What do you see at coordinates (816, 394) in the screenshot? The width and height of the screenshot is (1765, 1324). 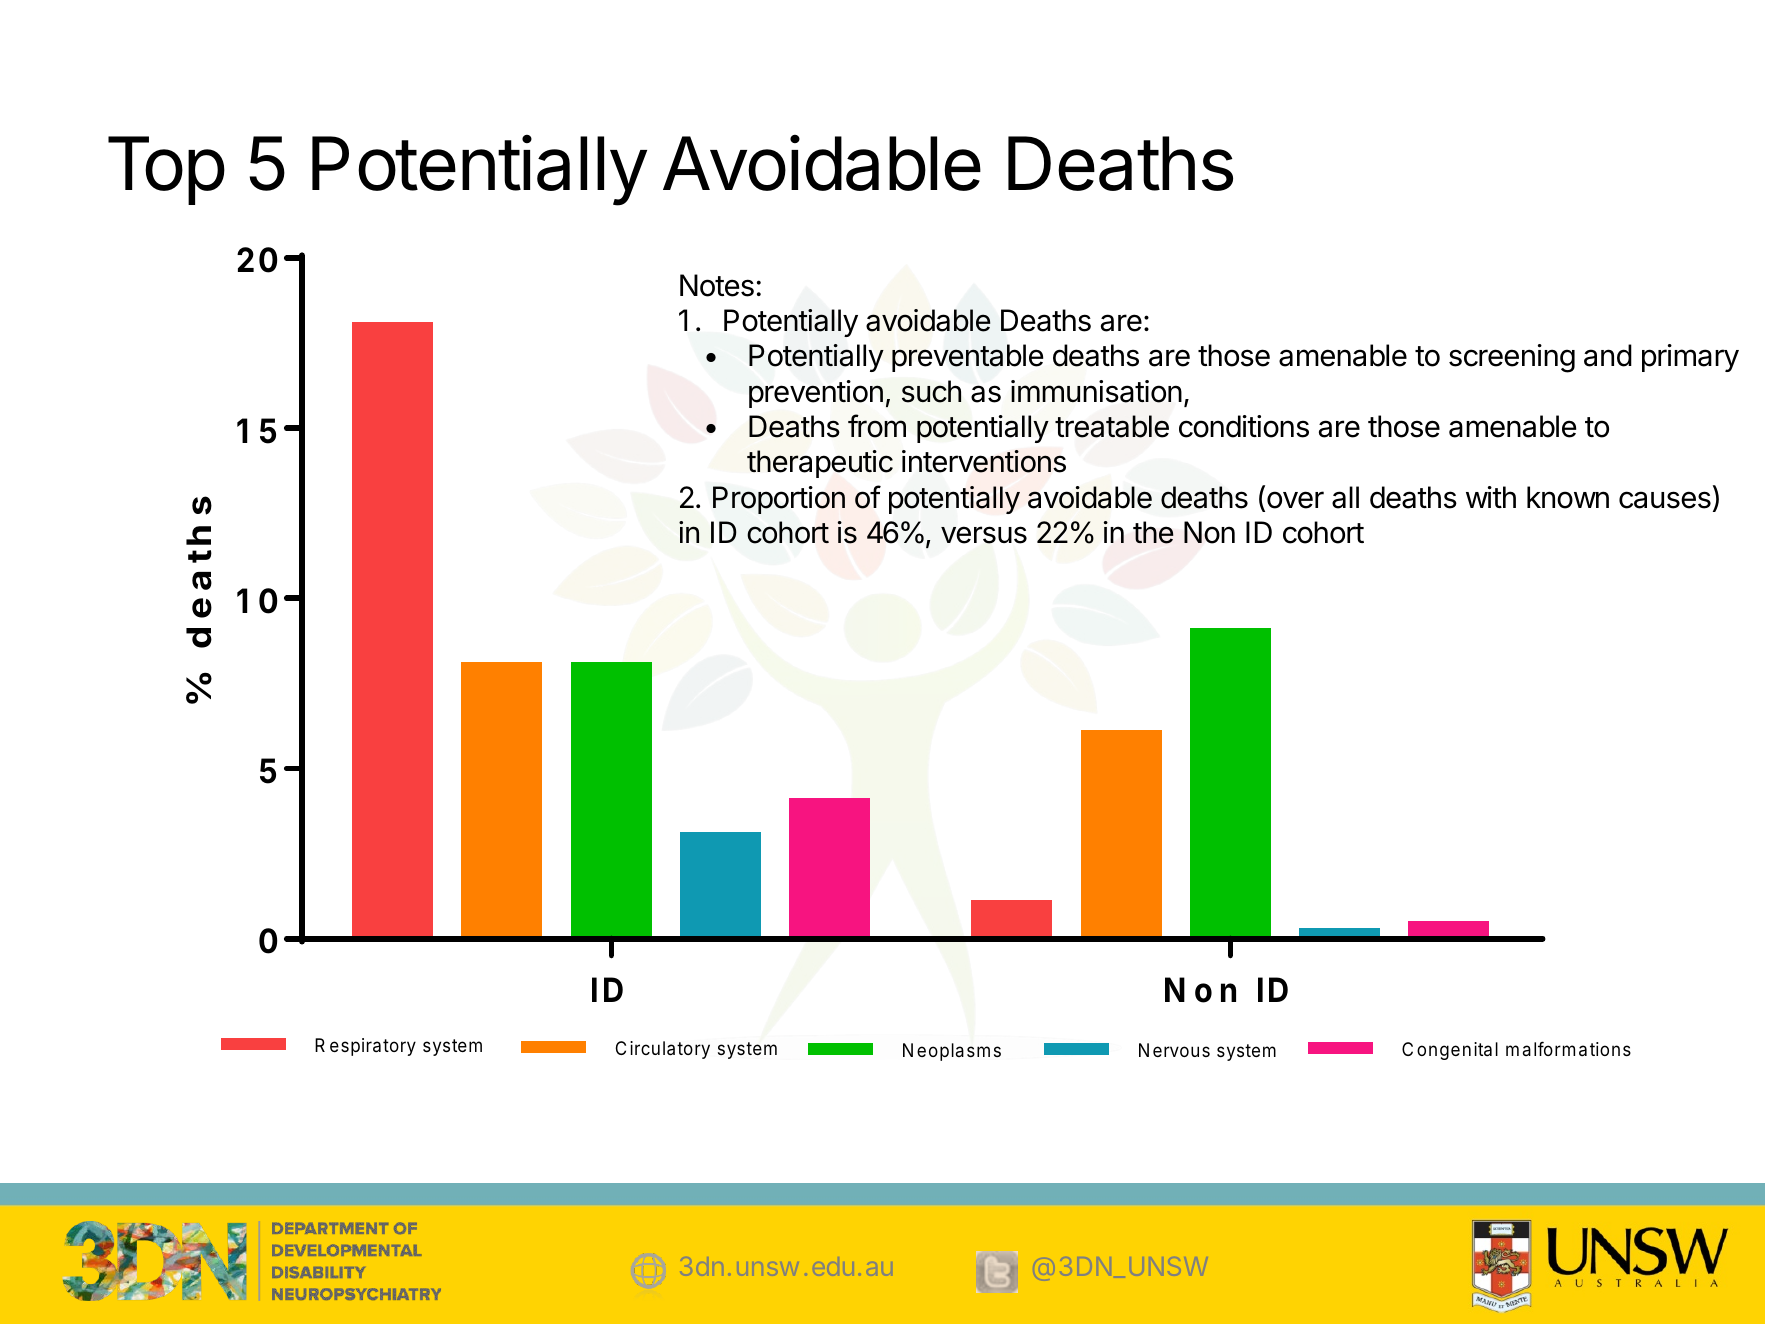 I see `prevention` at bounding box center [816, 394].
